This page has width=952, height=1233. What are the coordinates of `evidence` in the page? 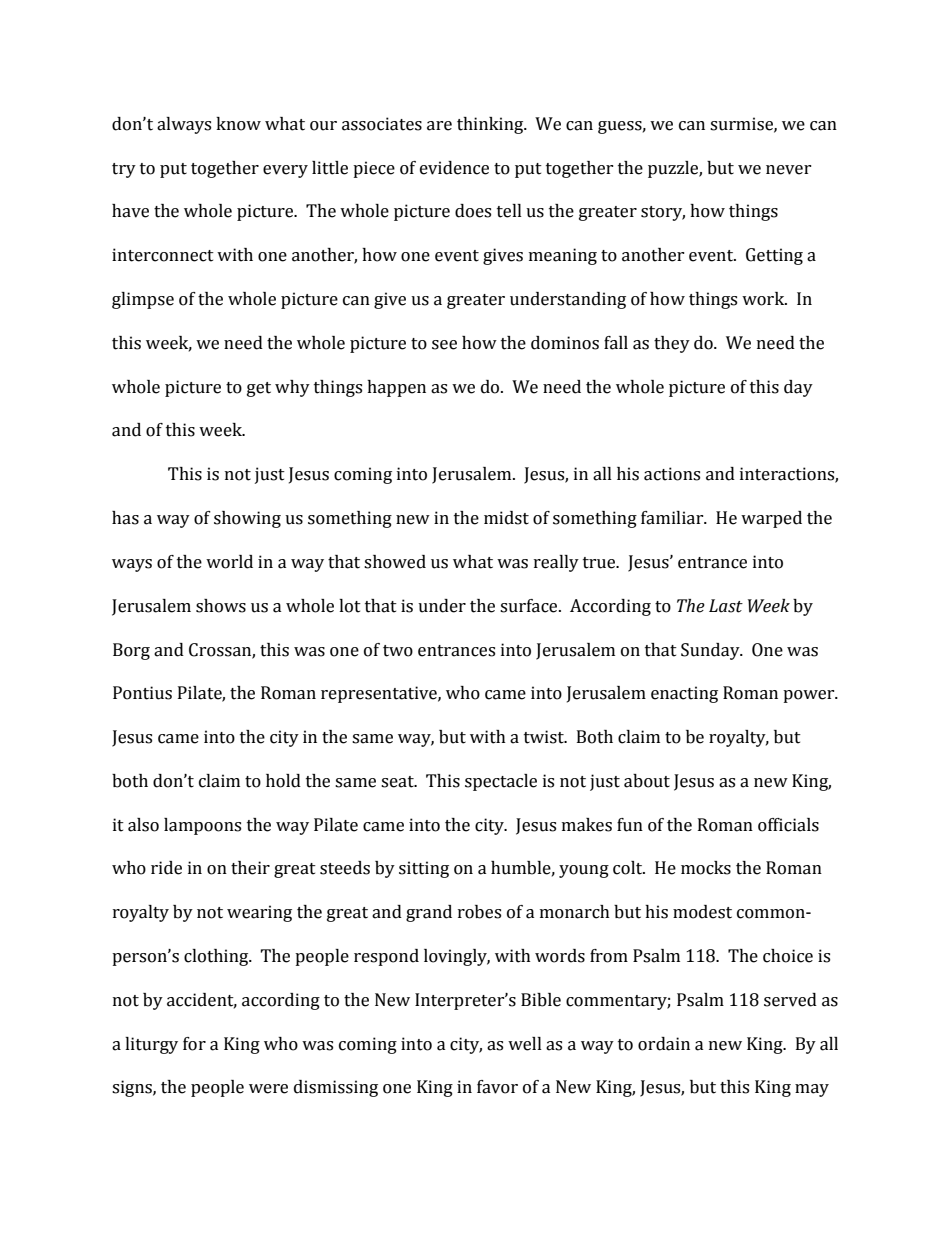 It's located at (454, 168).
